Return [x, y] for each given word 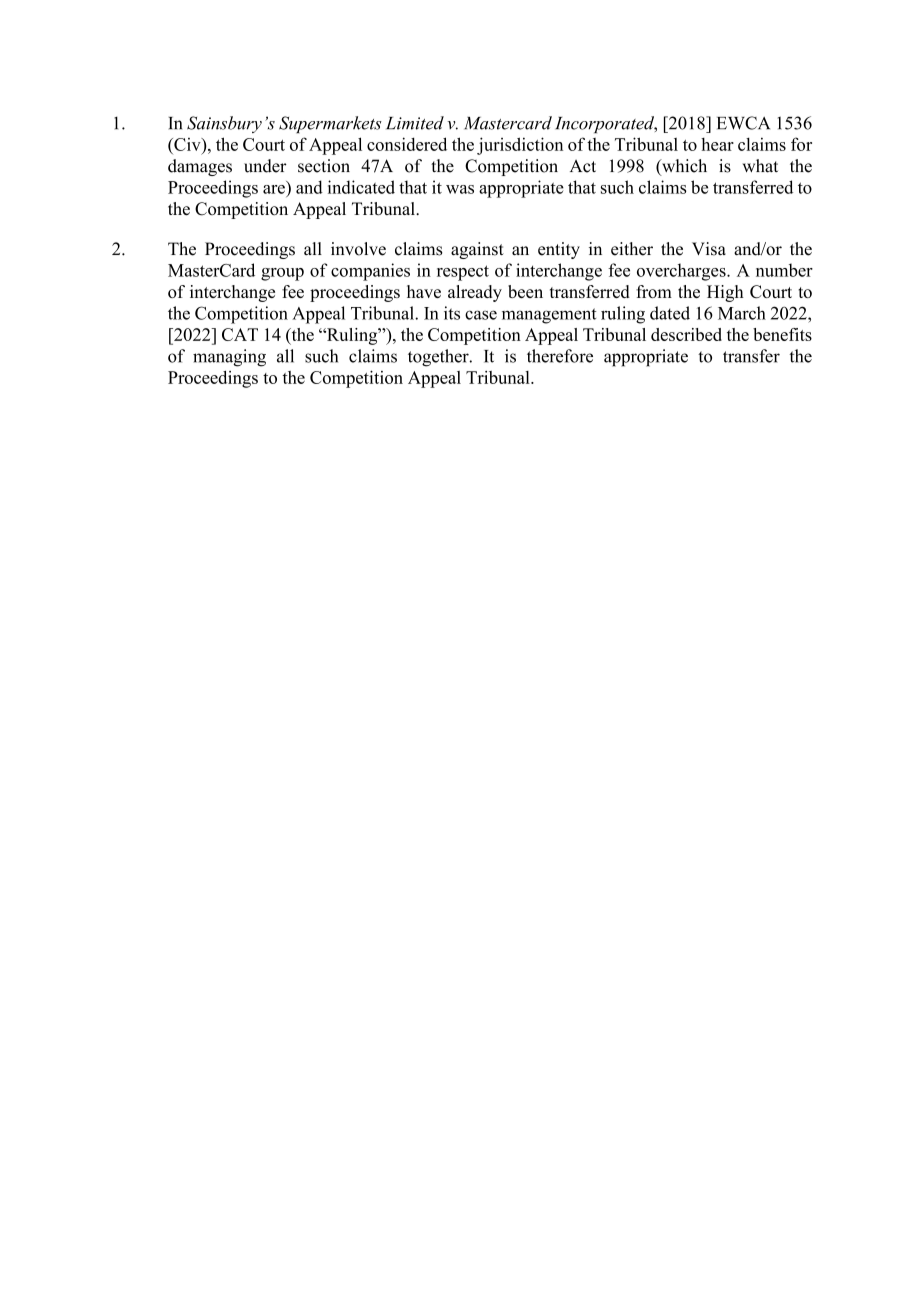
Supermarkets [330, 124]
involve [358, 249]
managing [229, 358]
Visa [709, 249]
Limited [415, 123]
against [477, 250]
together [439, 358]
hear [717, 144]
